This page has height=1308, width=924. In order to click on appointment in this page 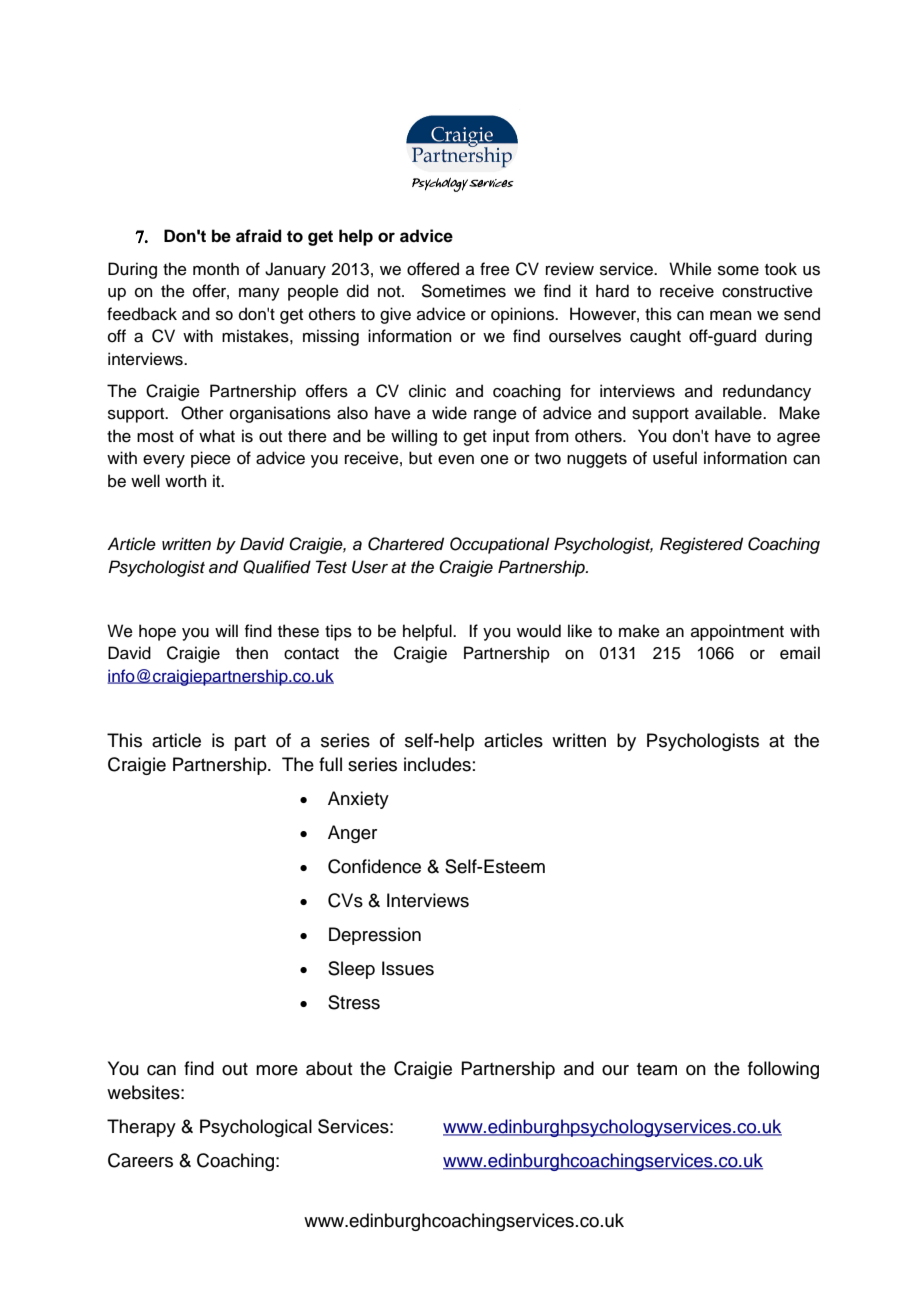, I will do `click(737, 632)`.
